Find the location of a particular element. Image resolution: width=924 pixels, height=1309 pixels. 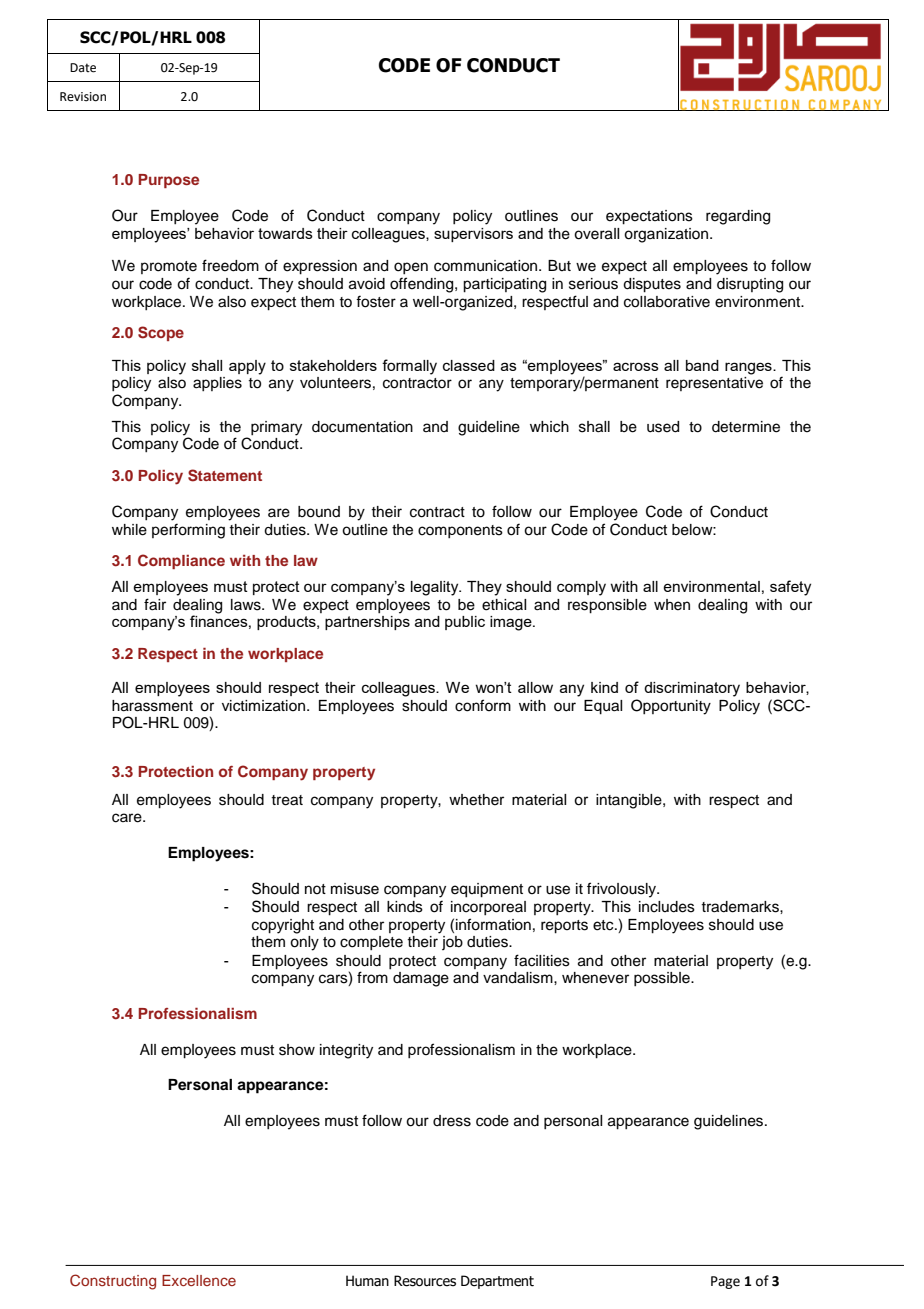

Revision is located at coordinates (83, 97).
